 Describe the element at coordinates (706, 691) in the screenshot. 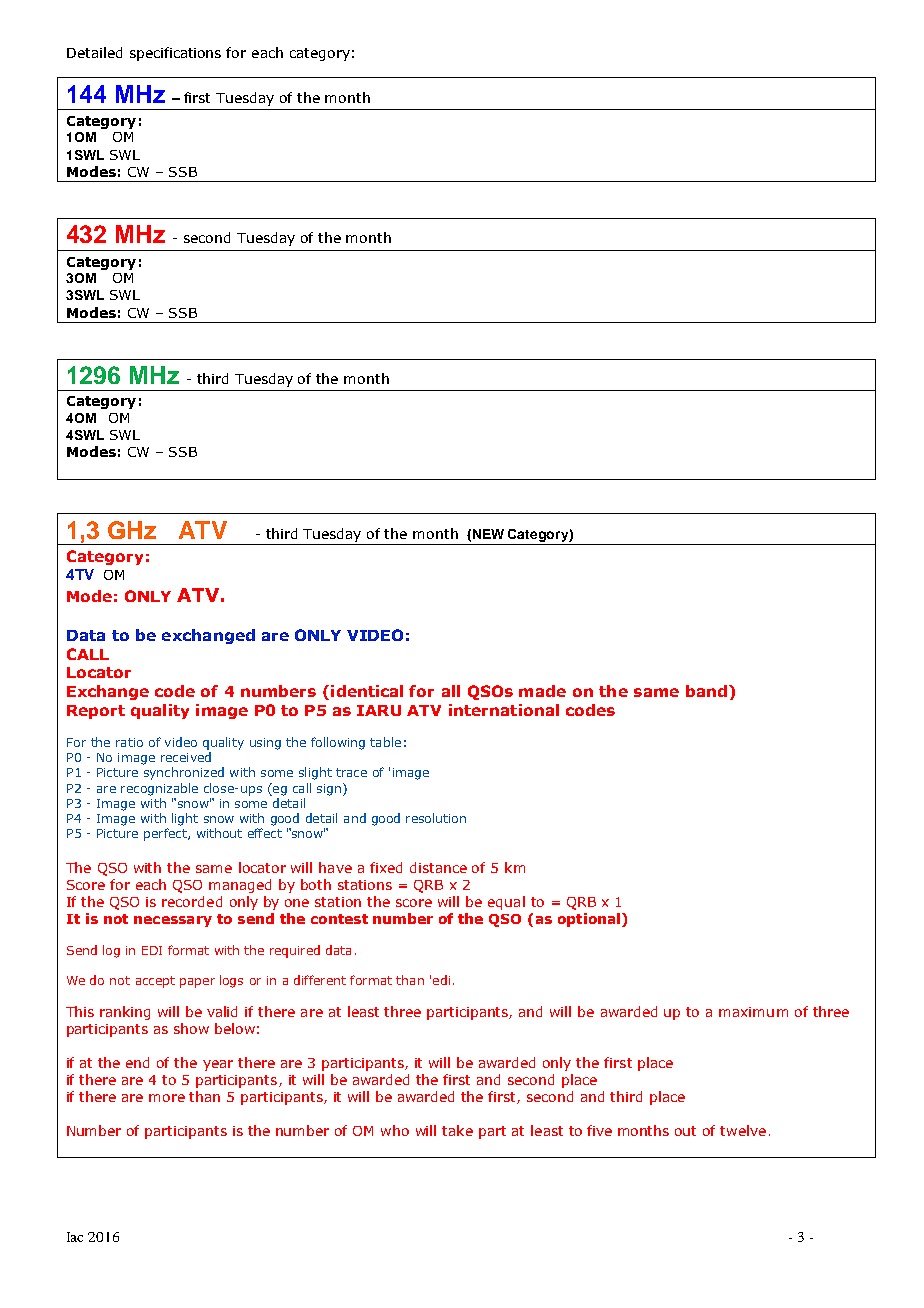

I see `band` at that location.
